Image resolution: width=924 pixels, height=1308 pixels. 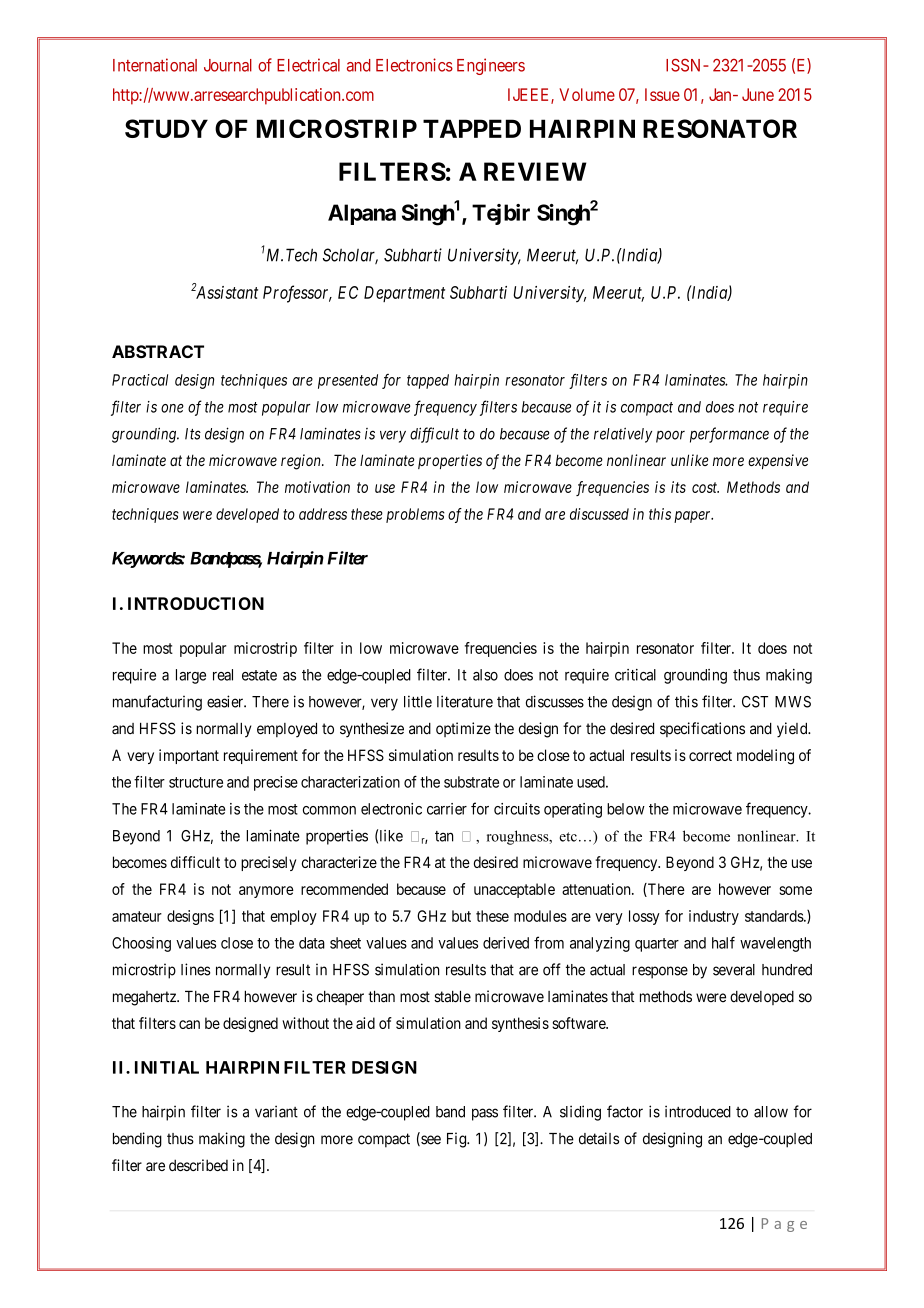 I want to click on but, so click(x=461, y=916).
